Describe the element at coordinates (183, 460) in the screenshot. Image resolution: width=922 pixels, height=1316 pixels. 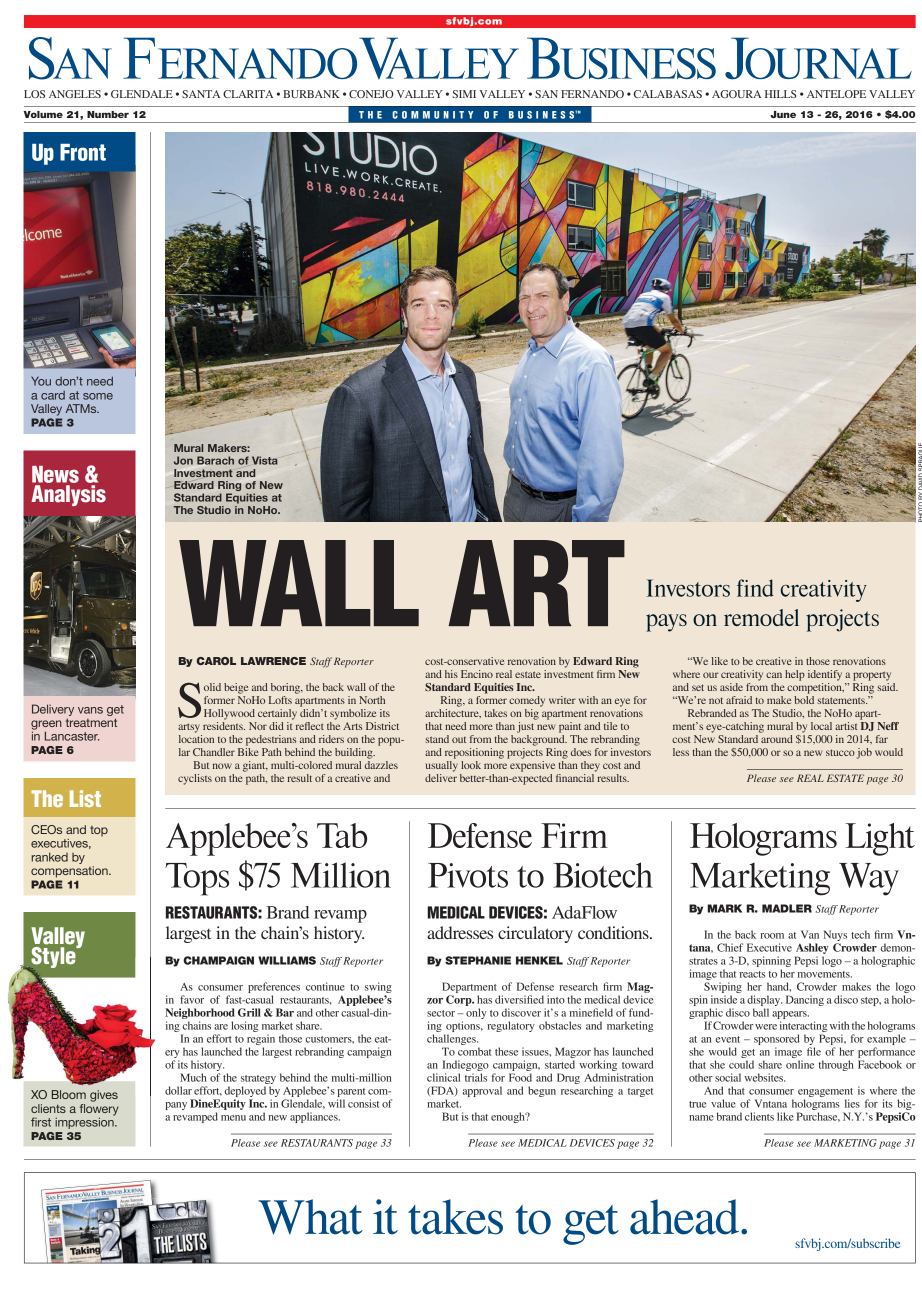
I see `Jon` at that location.
